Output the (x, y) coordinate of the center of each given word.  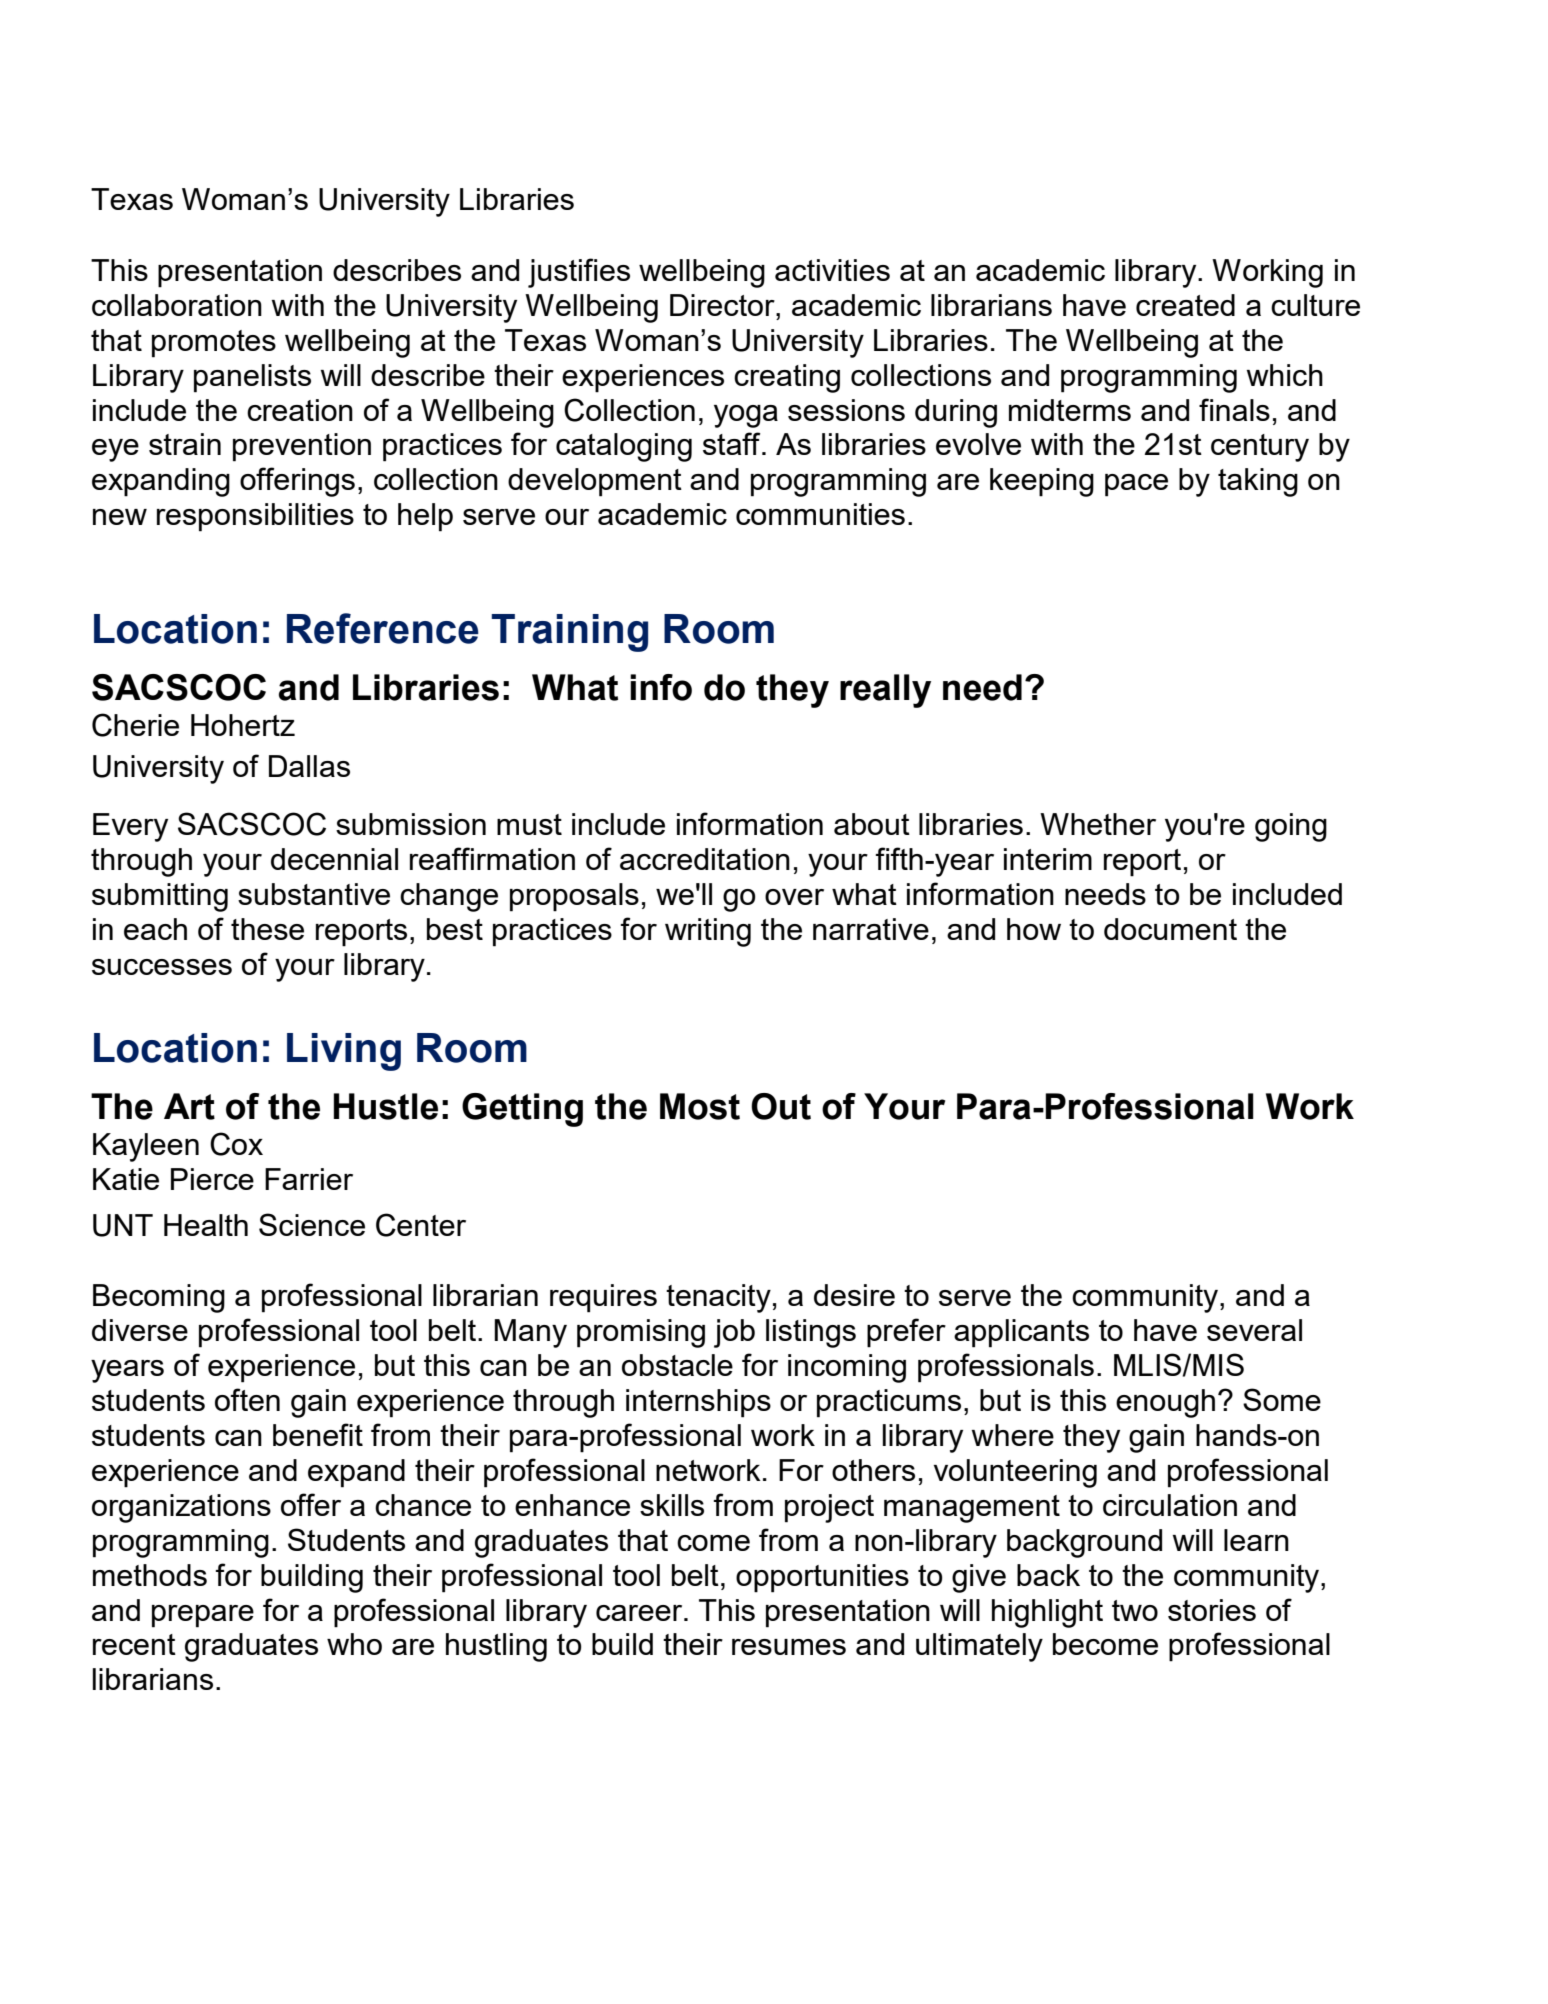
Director (723, 305)
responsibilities (255, 517)
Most (700, 1106)
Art (189, 1106)
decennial (334, 859)
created (1185, 305)
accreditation (705, 859)
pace (1136, 485)
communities (820, 514)
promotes (214, 344)
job (734, 1333)
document (1170, 929)
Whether (1098, 824)
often (247, 1399)
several (1254, 1330)
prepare (203, 1616)
